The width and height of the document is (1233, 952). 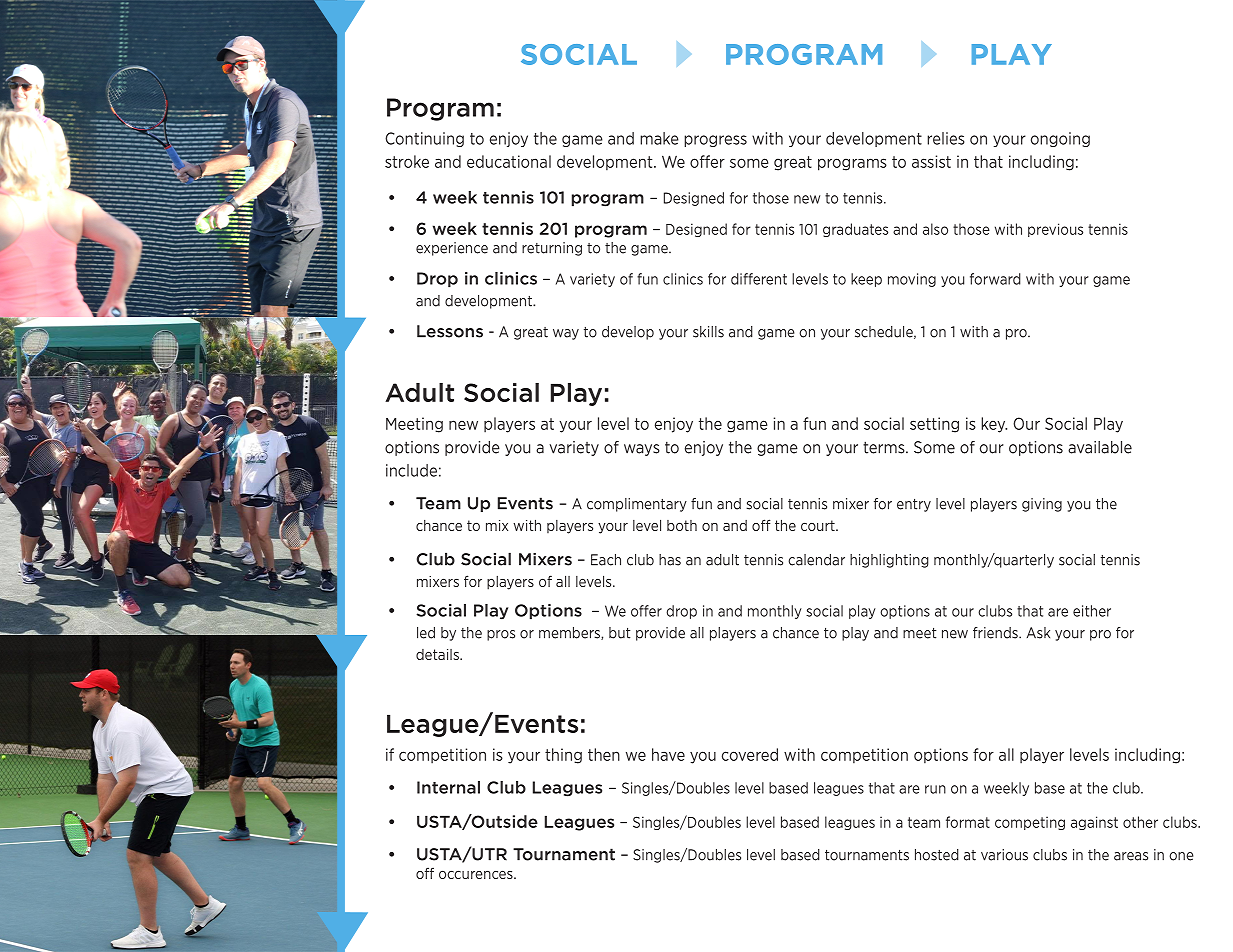 What do you see at coordinates (1038, 633) in the document?
I see `Ask` at bounding box center [1038, 633].
